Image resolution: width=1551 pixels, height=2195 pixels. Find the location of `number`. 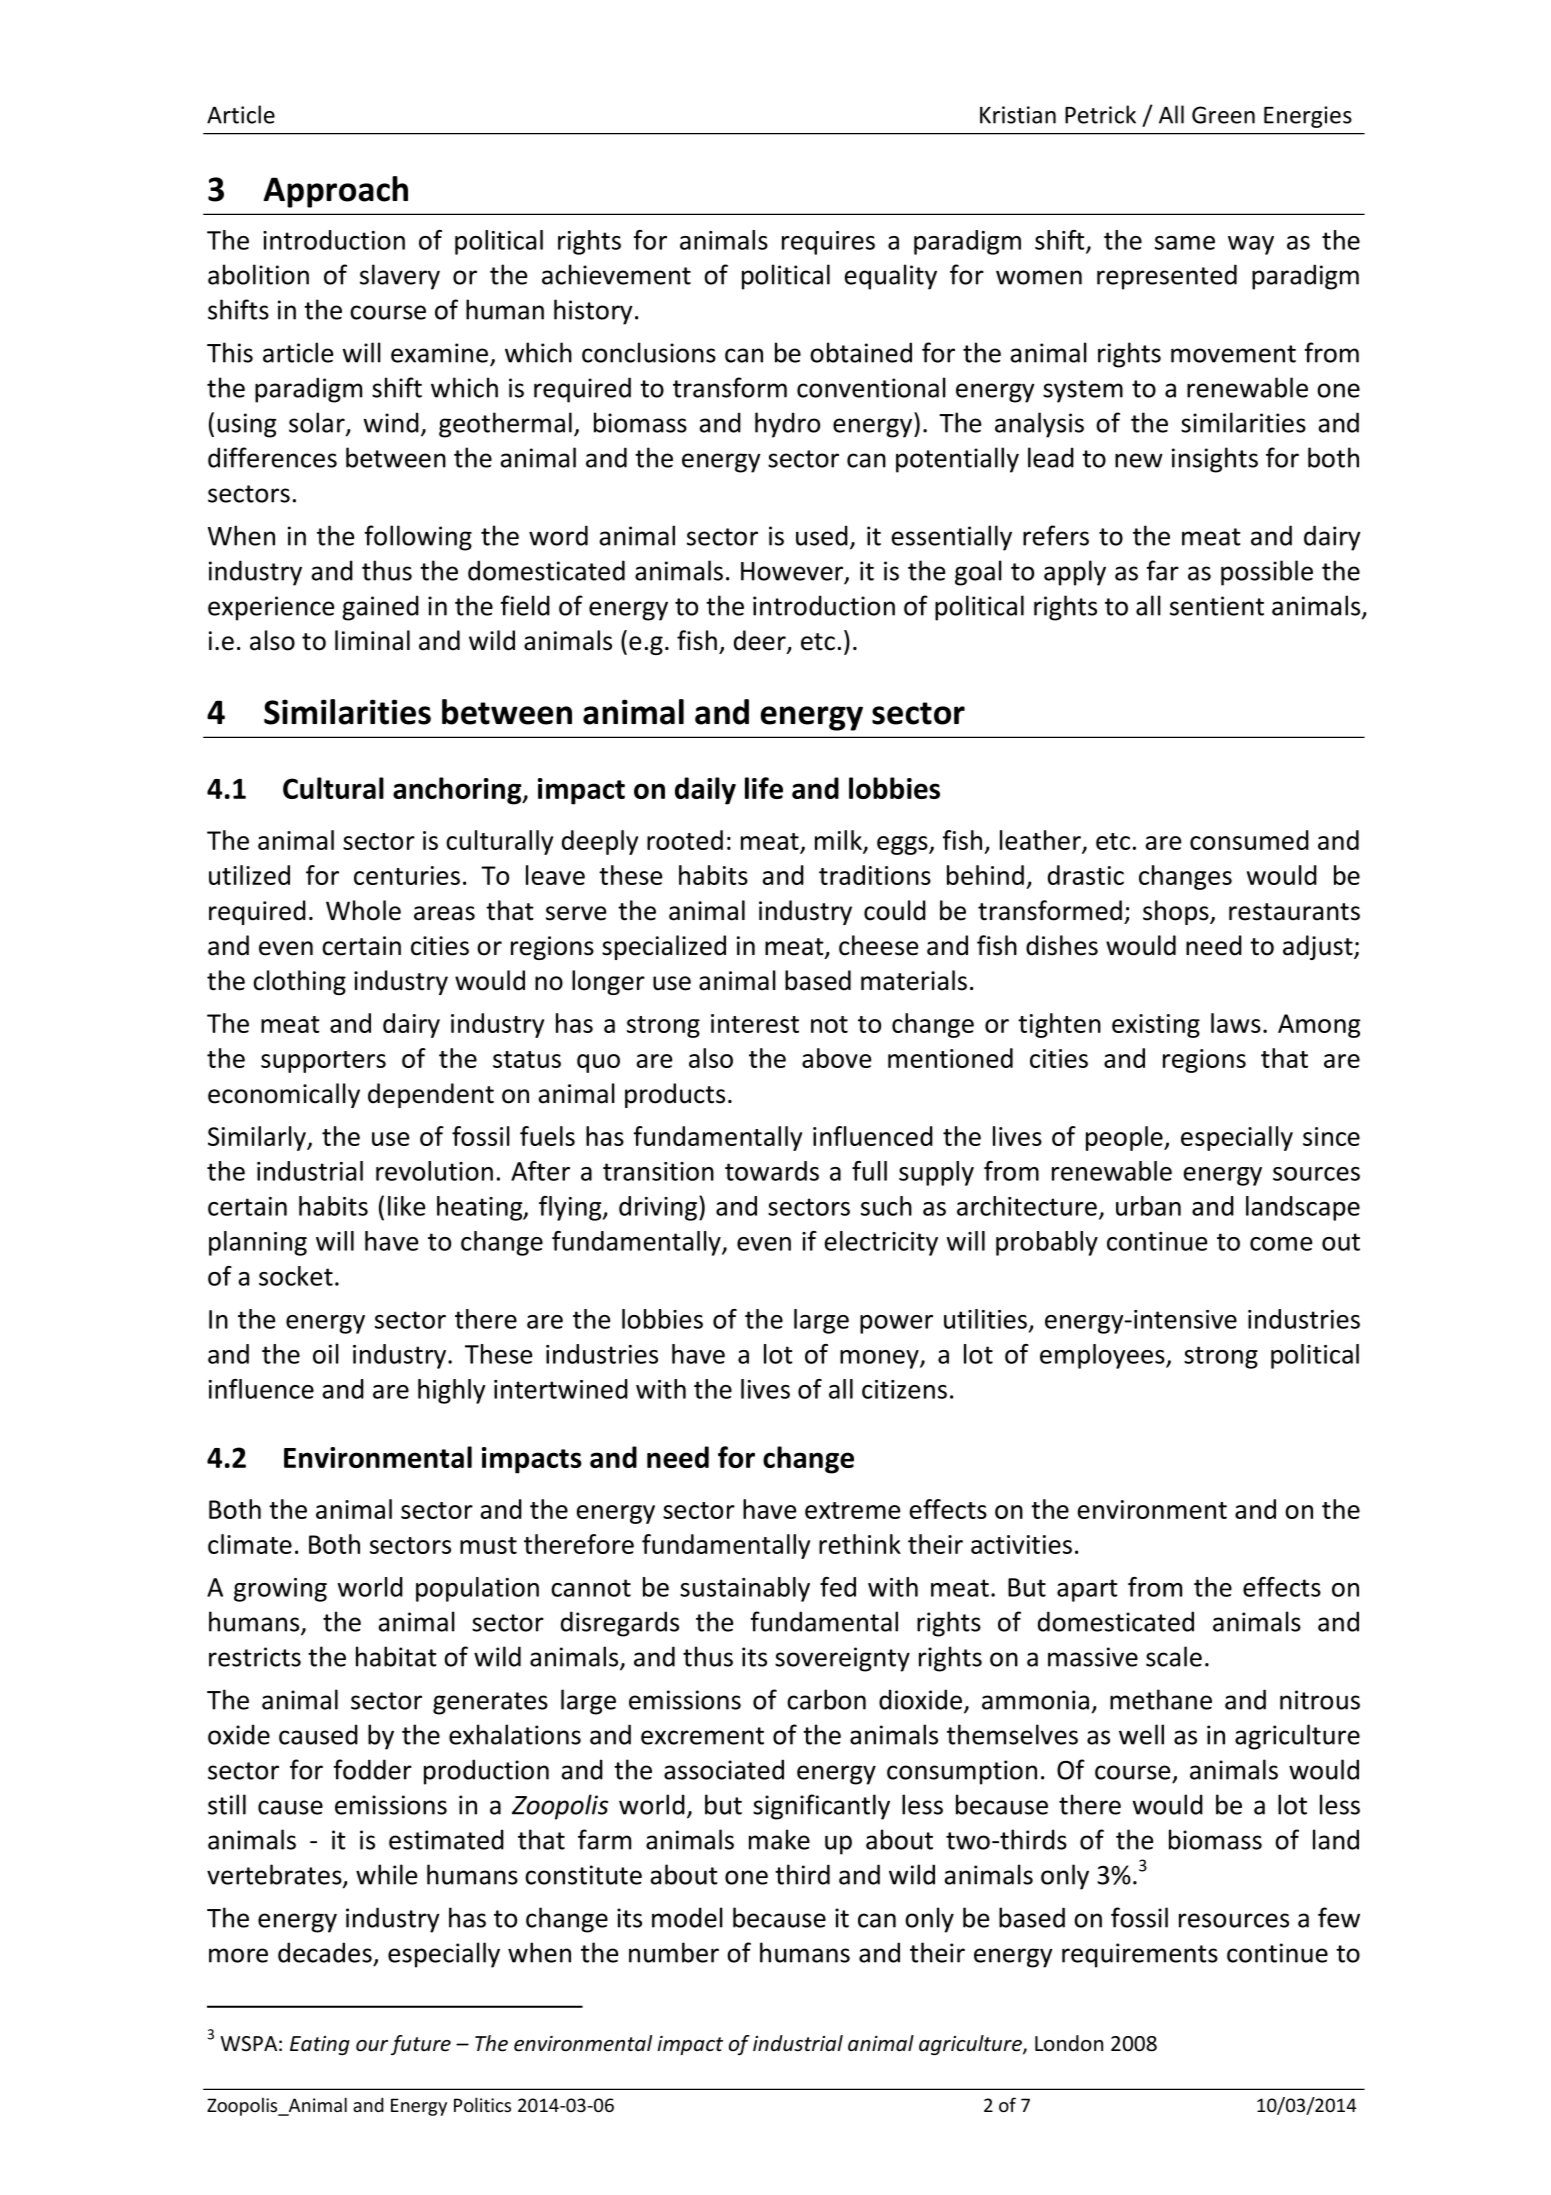

number is located at coordinates (674, 1952).
